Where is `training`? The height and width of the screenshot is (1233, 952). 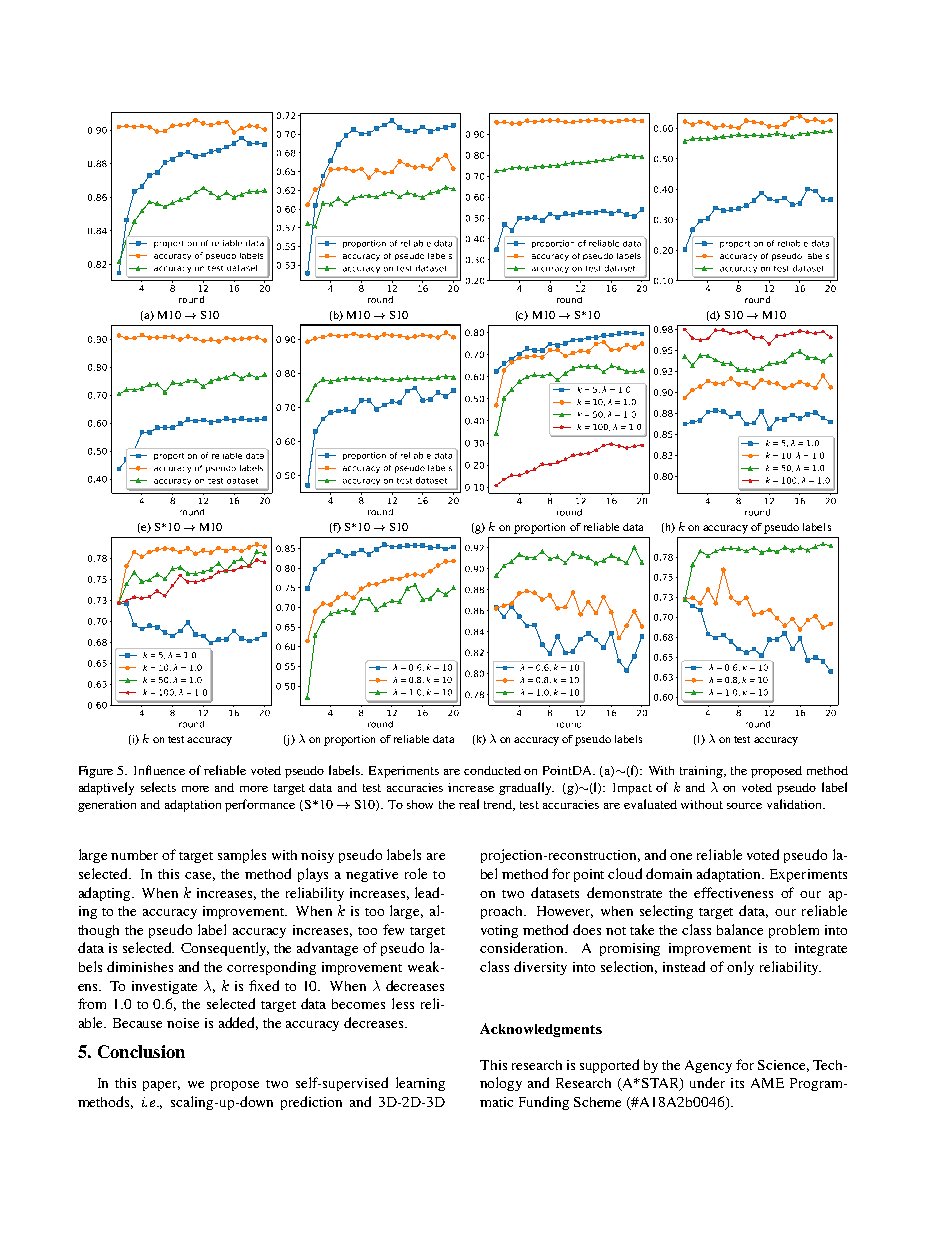 training is located at coordinates (702, 772).
